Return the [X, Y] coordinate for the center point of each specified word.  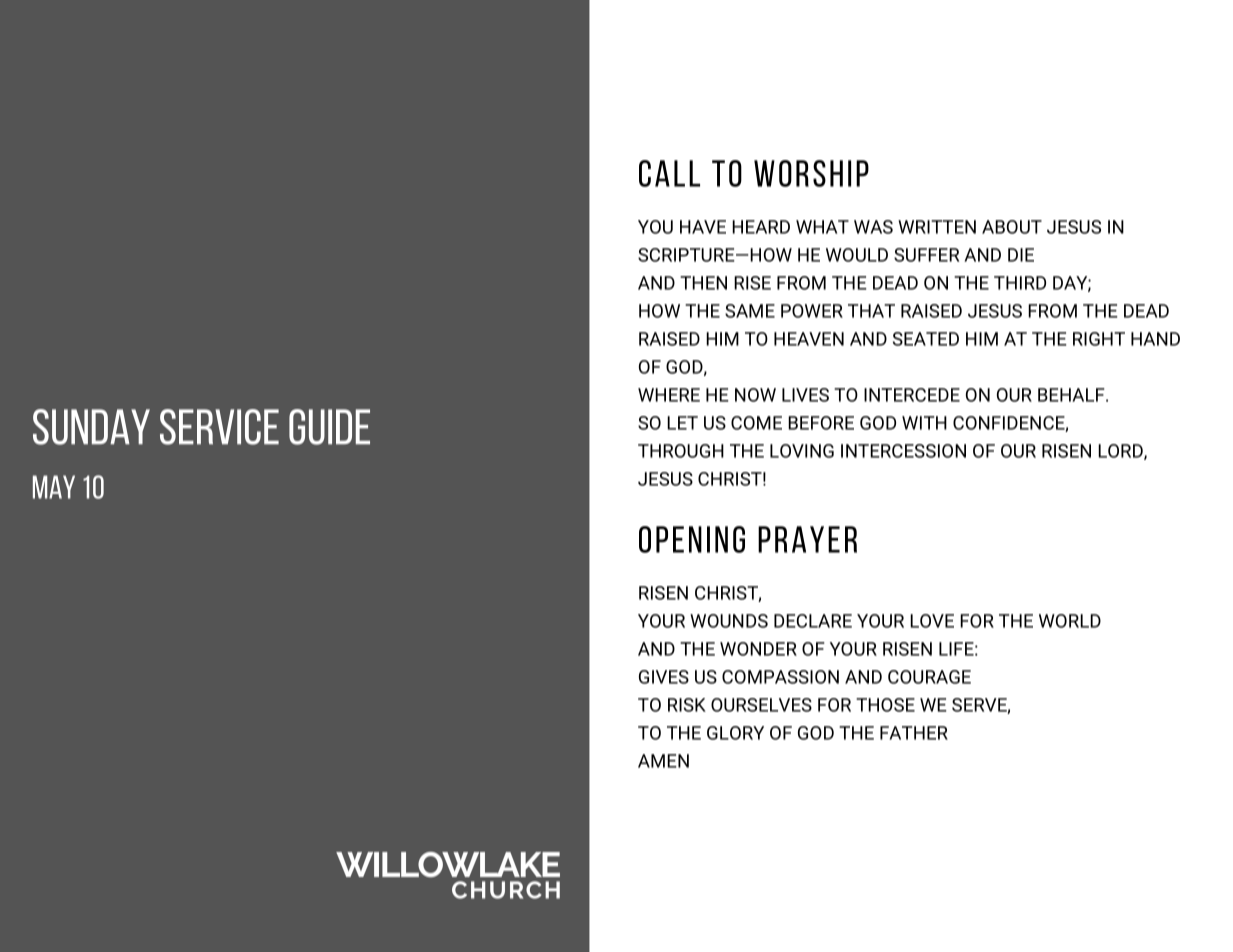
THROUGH [681, 451]
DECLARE [813, 621]
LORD [1121, 452]
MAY [54, 487]
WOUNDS [729, 621]
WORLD [1070, 621]
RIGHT [1099, 339]
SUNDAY [91, 427]
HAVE [703, 227]
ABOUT [1012, 227]
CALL [669, 173]
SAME [750, 311]
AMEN [663, 761]
